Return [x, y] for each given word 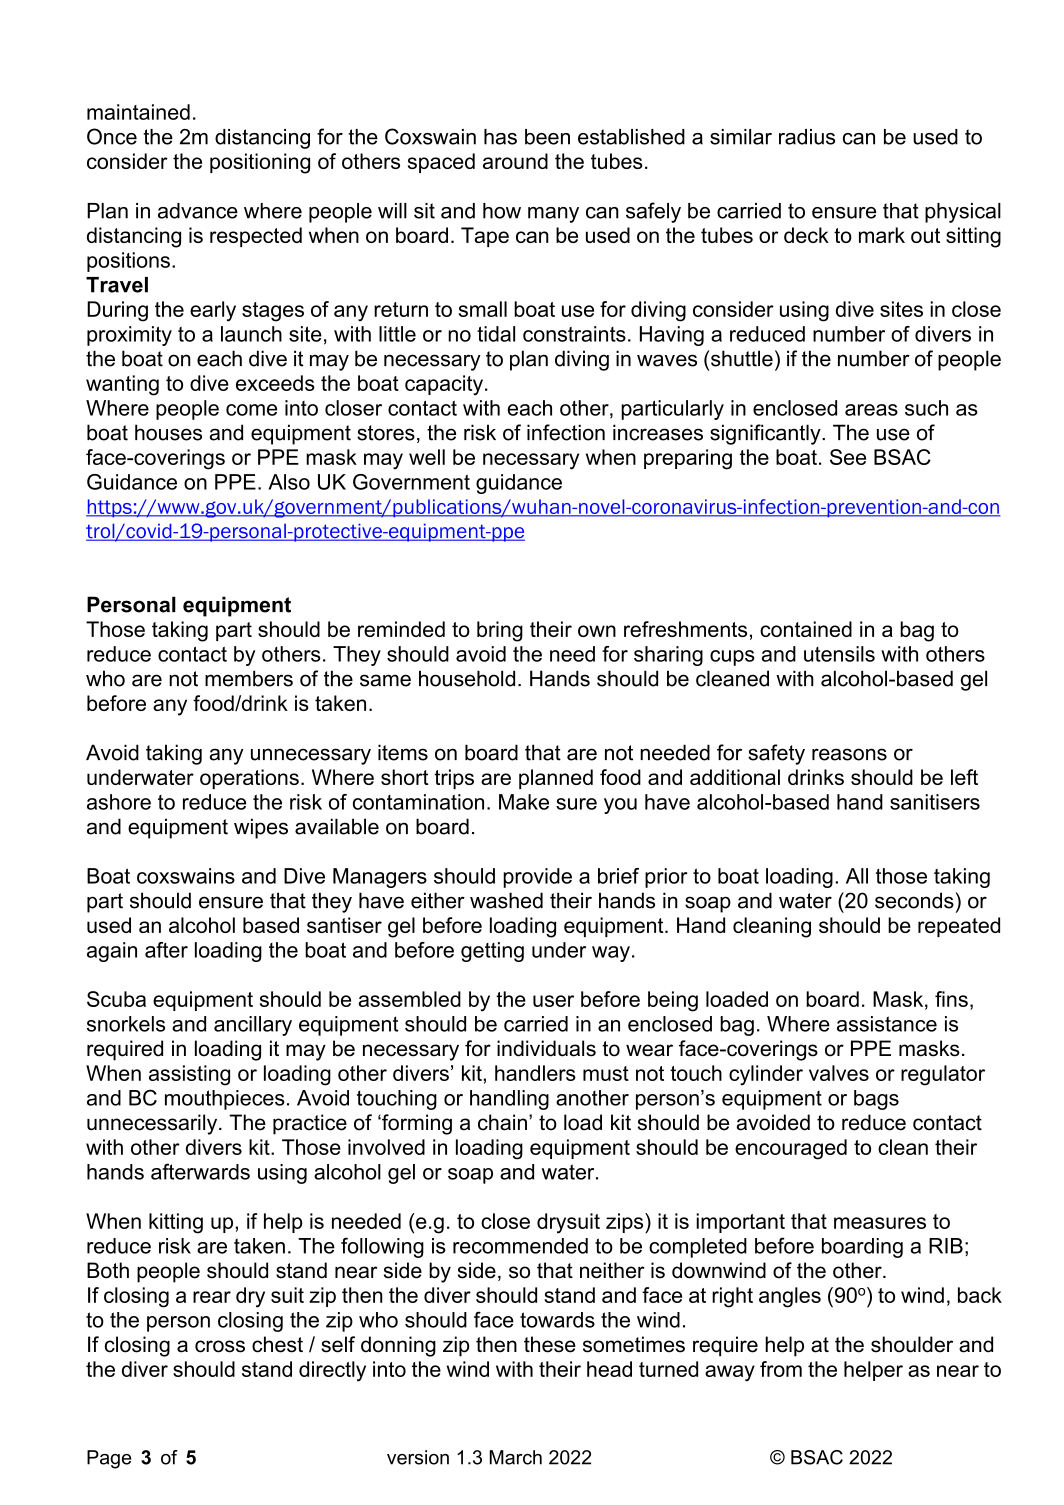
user [553, 1001]
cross [220, 1346]
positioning [260, 163]
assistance [887, 1024]
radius [807, 137]
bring [500, 631]
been [547, 137]
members [249, 678]
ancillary [253, 1026]
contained [806, 629]
